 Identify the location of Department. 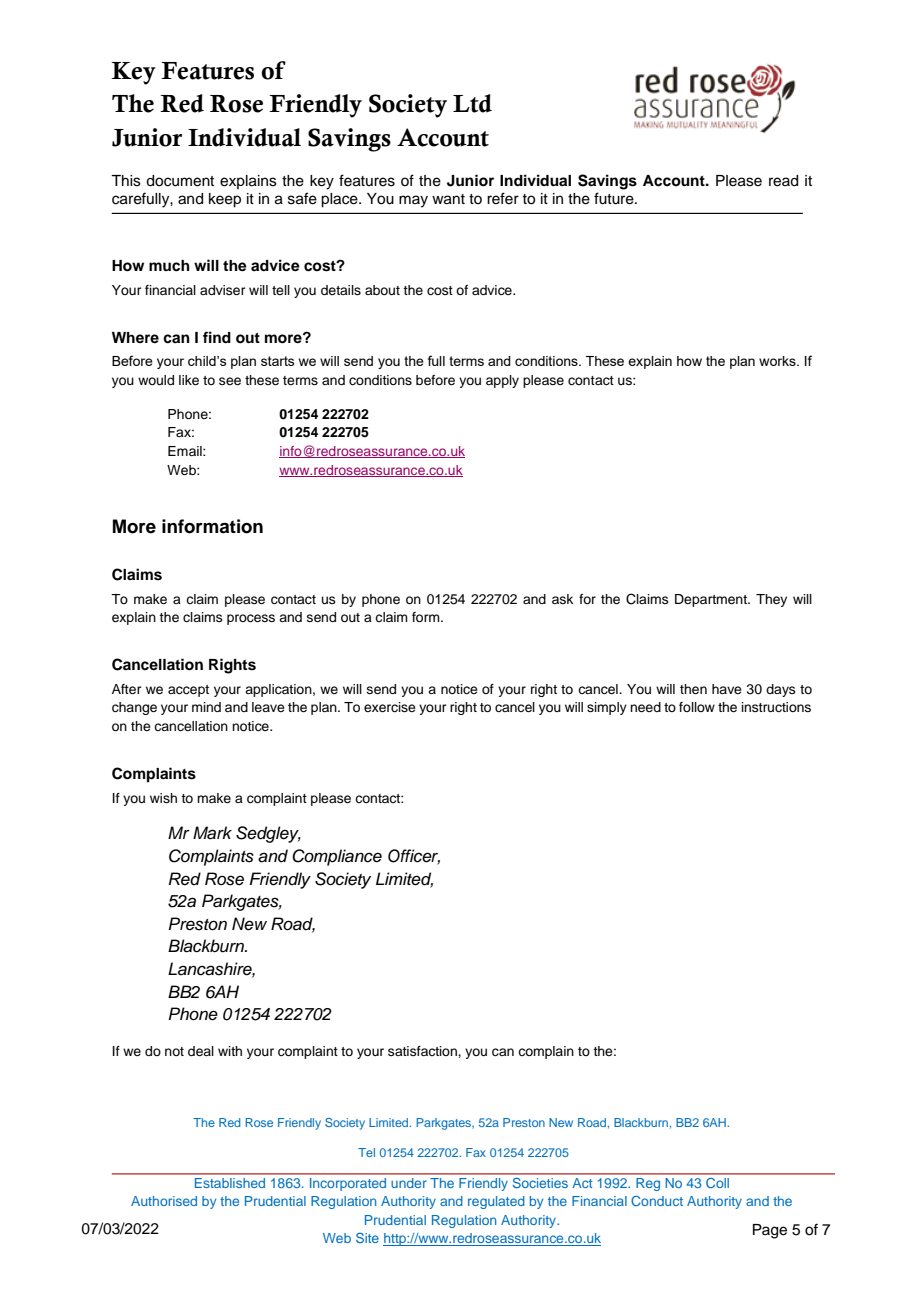
(712, 600).
